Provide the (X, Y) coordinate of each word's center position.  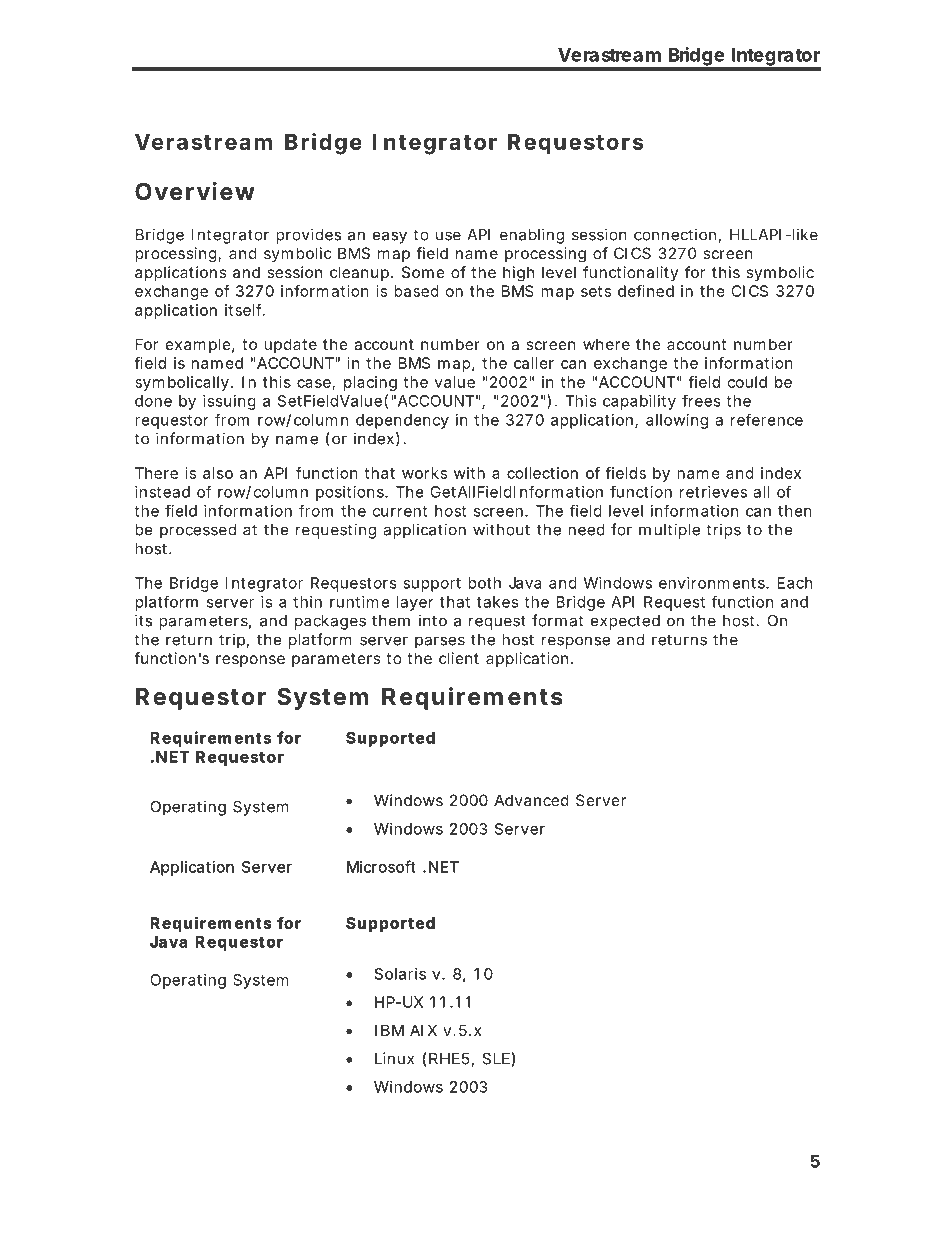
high (518, 274)
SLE (496, 1059)
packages (330, 622)
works (424, 473)
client (459, 658)
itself (244, 310)
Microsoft (381, 866)
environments (712, 583)
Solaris (400, 974)
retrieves (713, 492)
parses (440, 642)
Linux (394, 1058)
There (156, 473)
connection (675, 234)
